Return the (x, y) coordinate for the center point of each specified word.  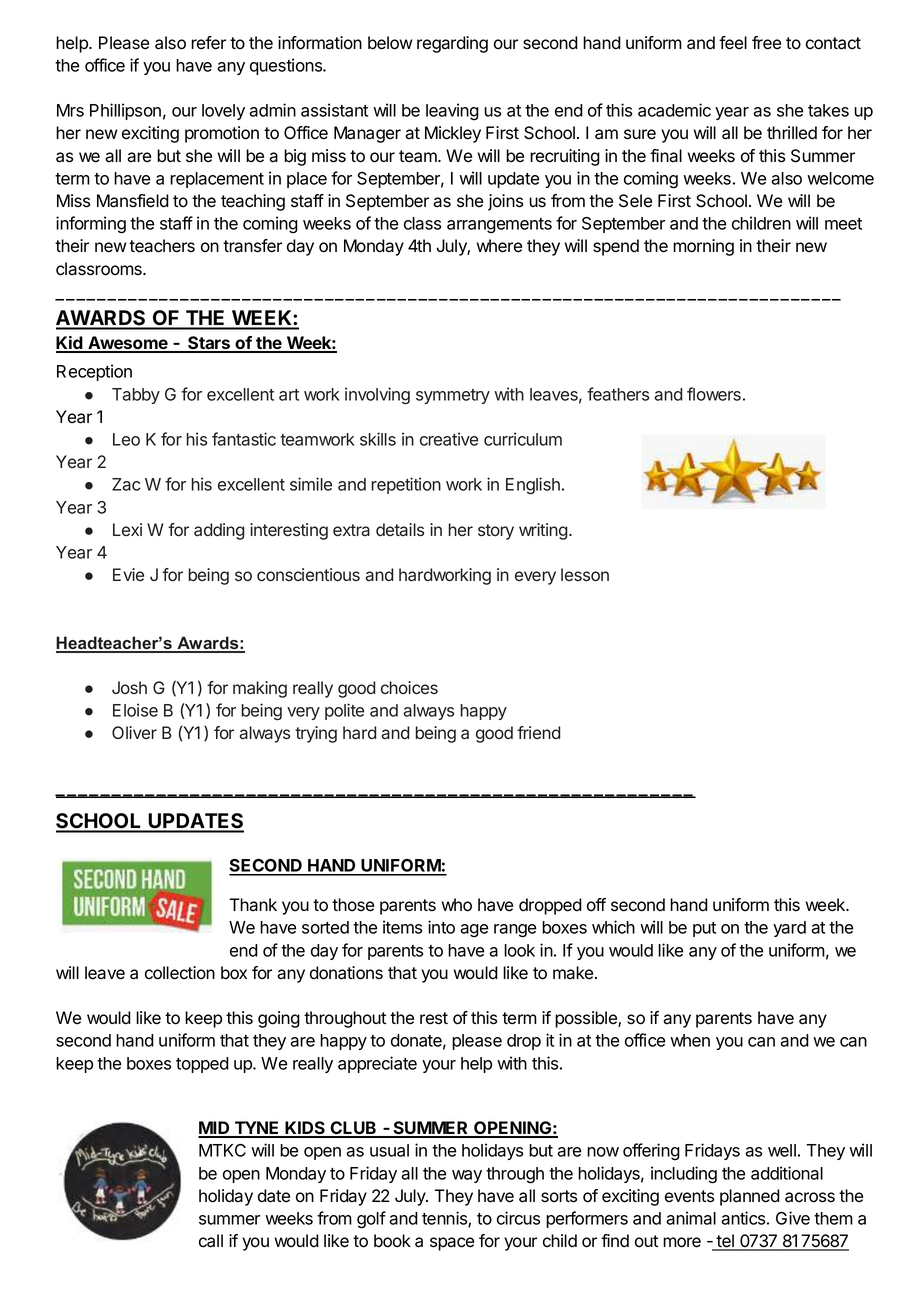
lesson (585, 575)
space (452, 1244)
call (211, 1241)
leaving (452, 112)
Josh (129, 687)
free (766, 43)
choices (409, 688)
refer (208, 43)
